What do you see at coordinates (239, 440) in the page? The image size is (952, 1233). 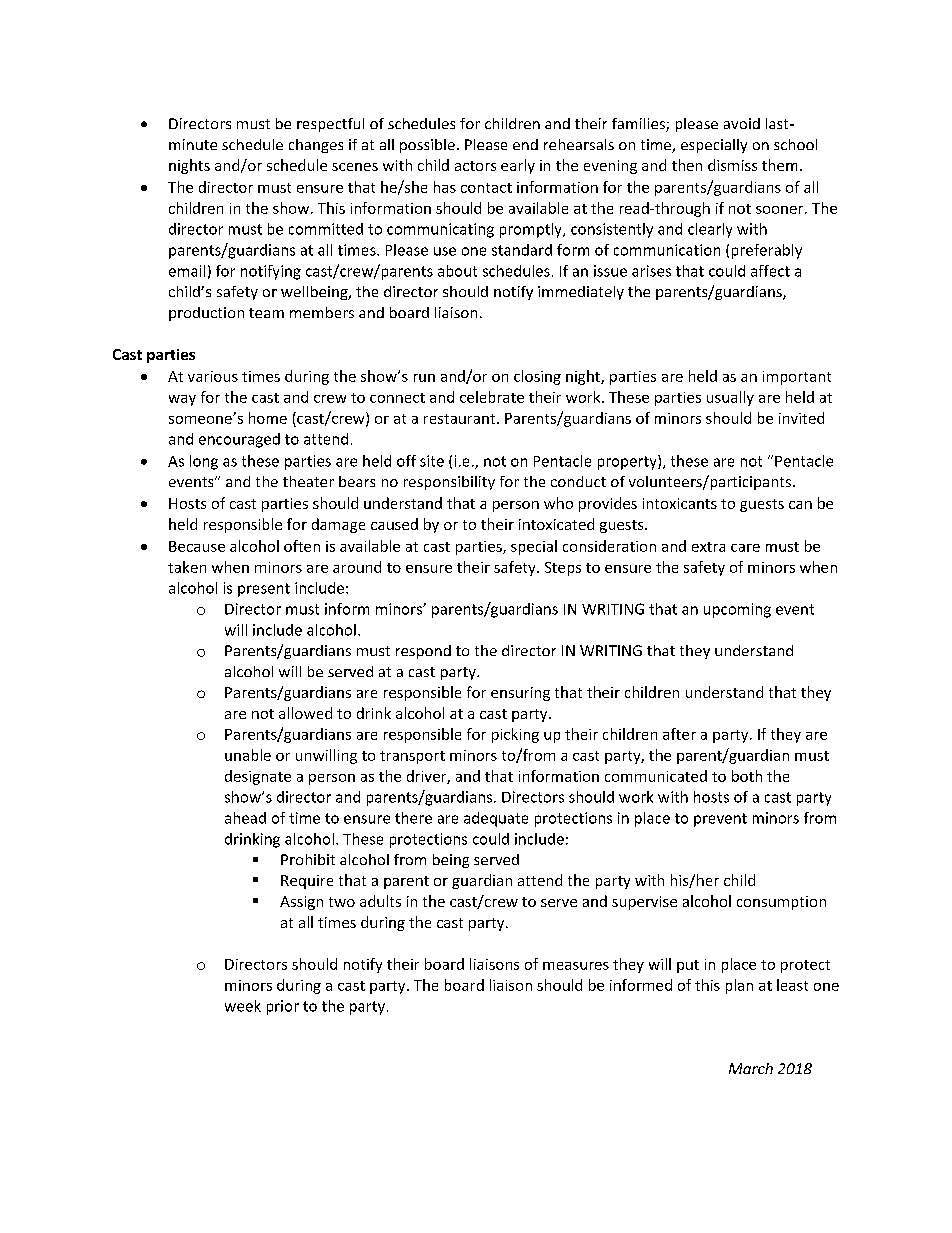 I see `encouraged` at bounding box center [239, 440].
